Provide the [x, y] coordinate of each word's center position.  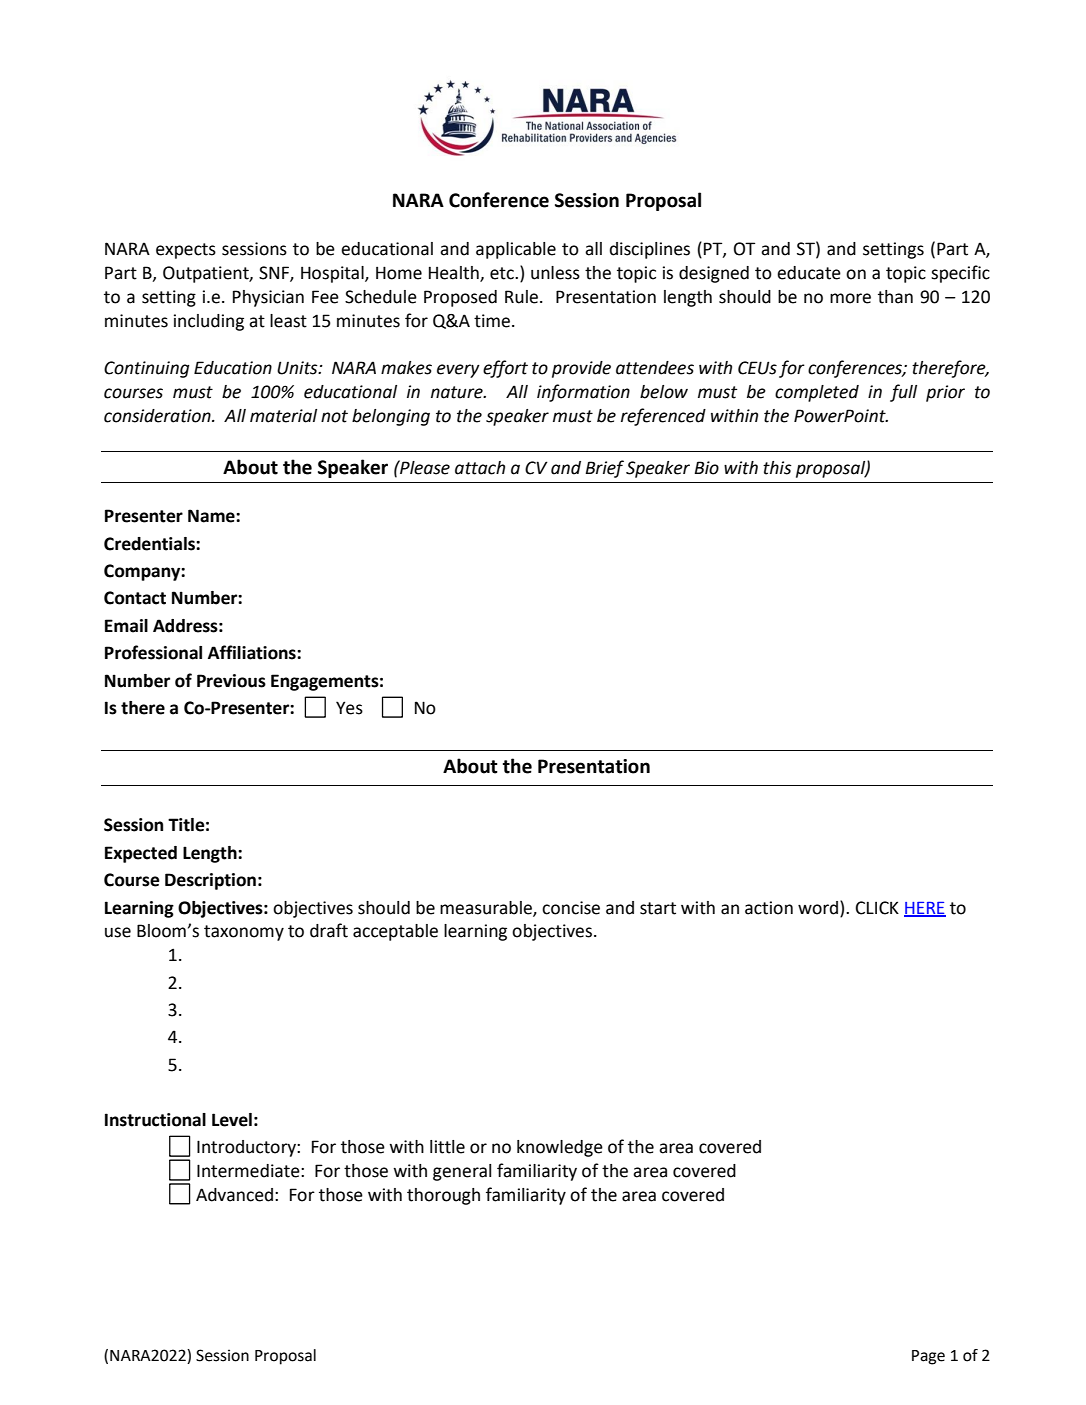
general [462, 1172]
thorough [443, 1196]
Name [212, 516]
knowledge [560, 1148]
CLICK [877, 908]
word [819, 907]
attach [480, 468]
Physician [268, 298]
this [777, 468]
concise [571, 908]
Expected [141, 854]
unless [555, 273]
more [850, 298]
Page [928, 1357]
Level [232, 1120]
